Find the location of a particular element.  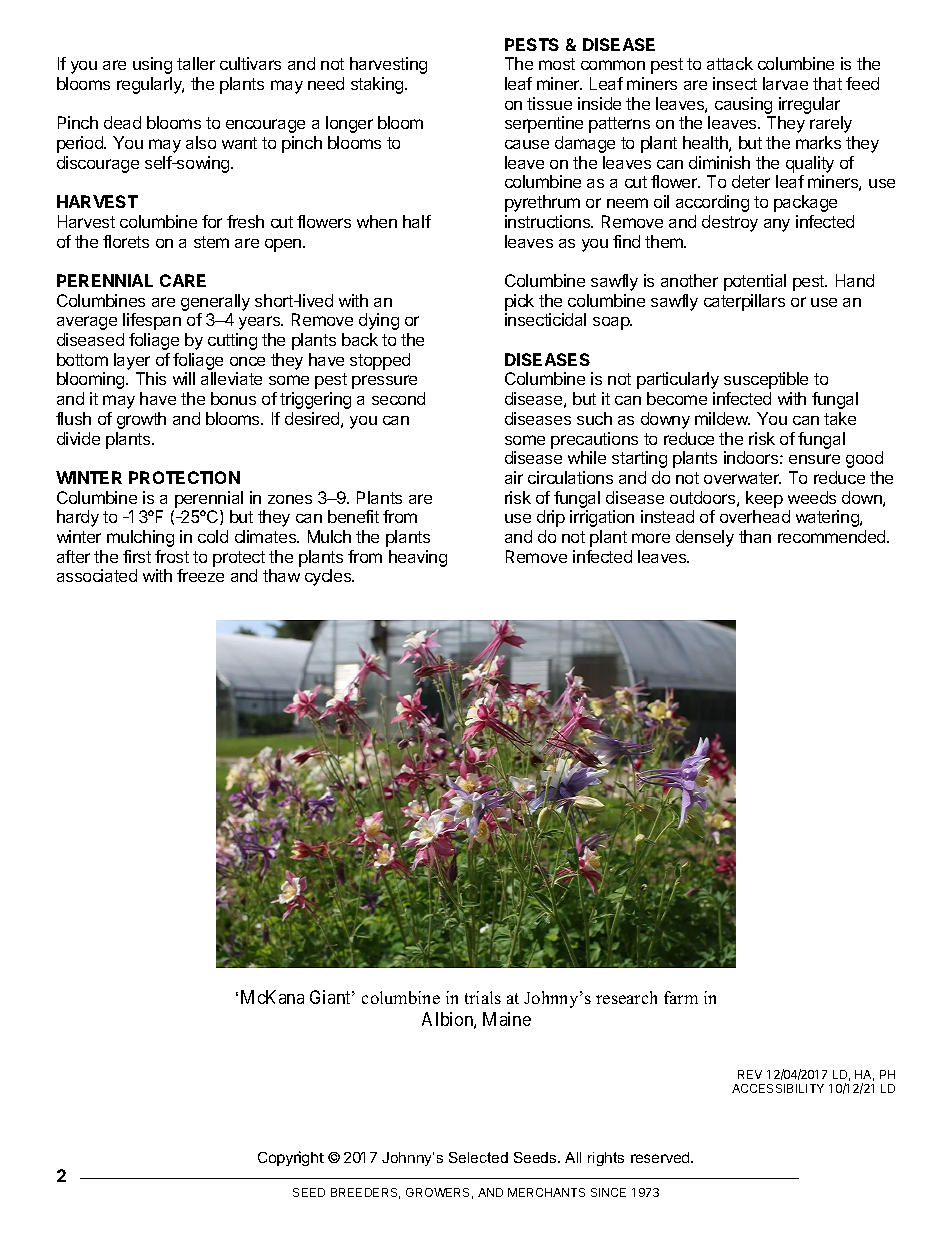

heaving is located at coordinates (418, 558).
